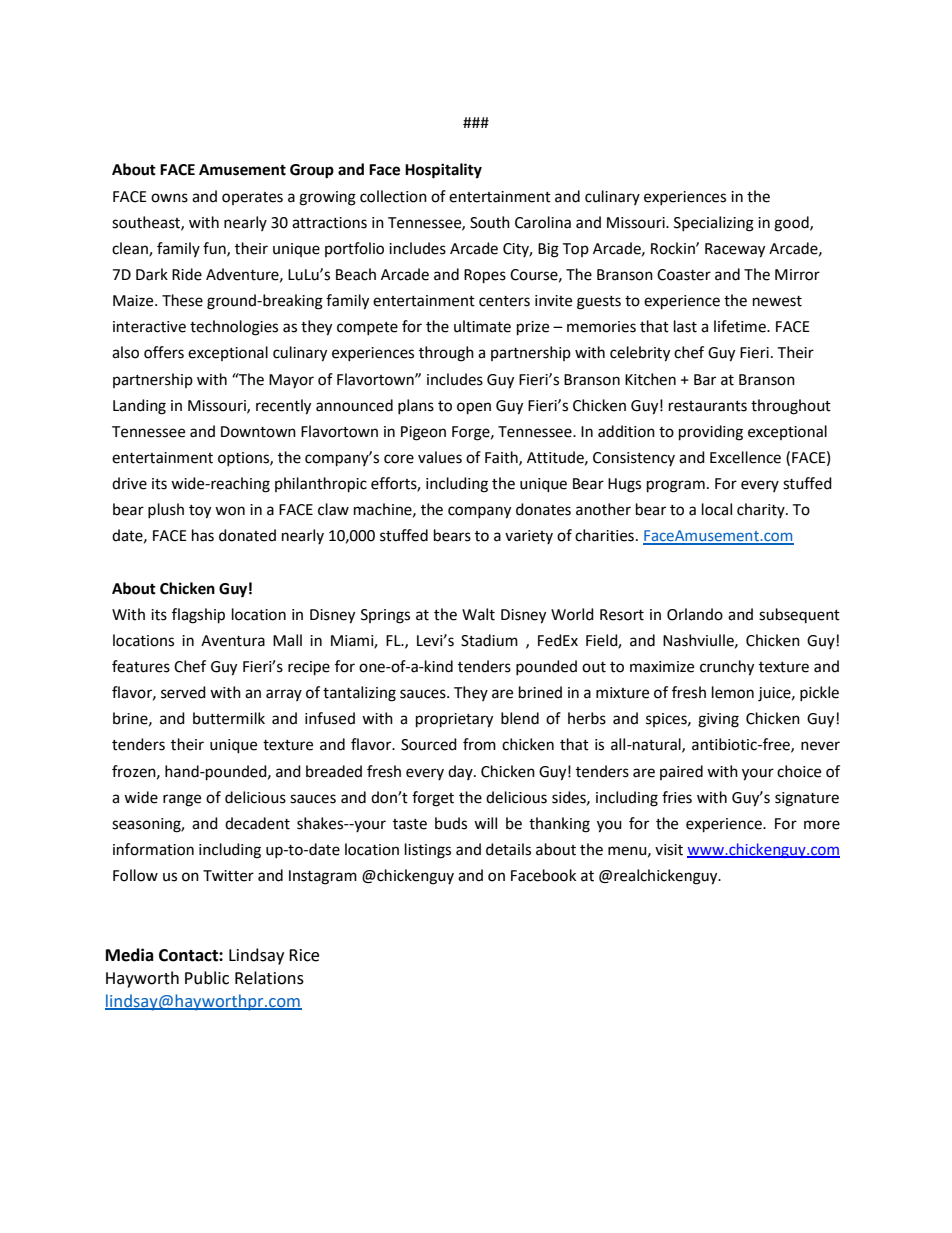 This page has height=1233, width=952. Describe the element at coordinates (681, 772) in the page. I see `paired` at that location.
